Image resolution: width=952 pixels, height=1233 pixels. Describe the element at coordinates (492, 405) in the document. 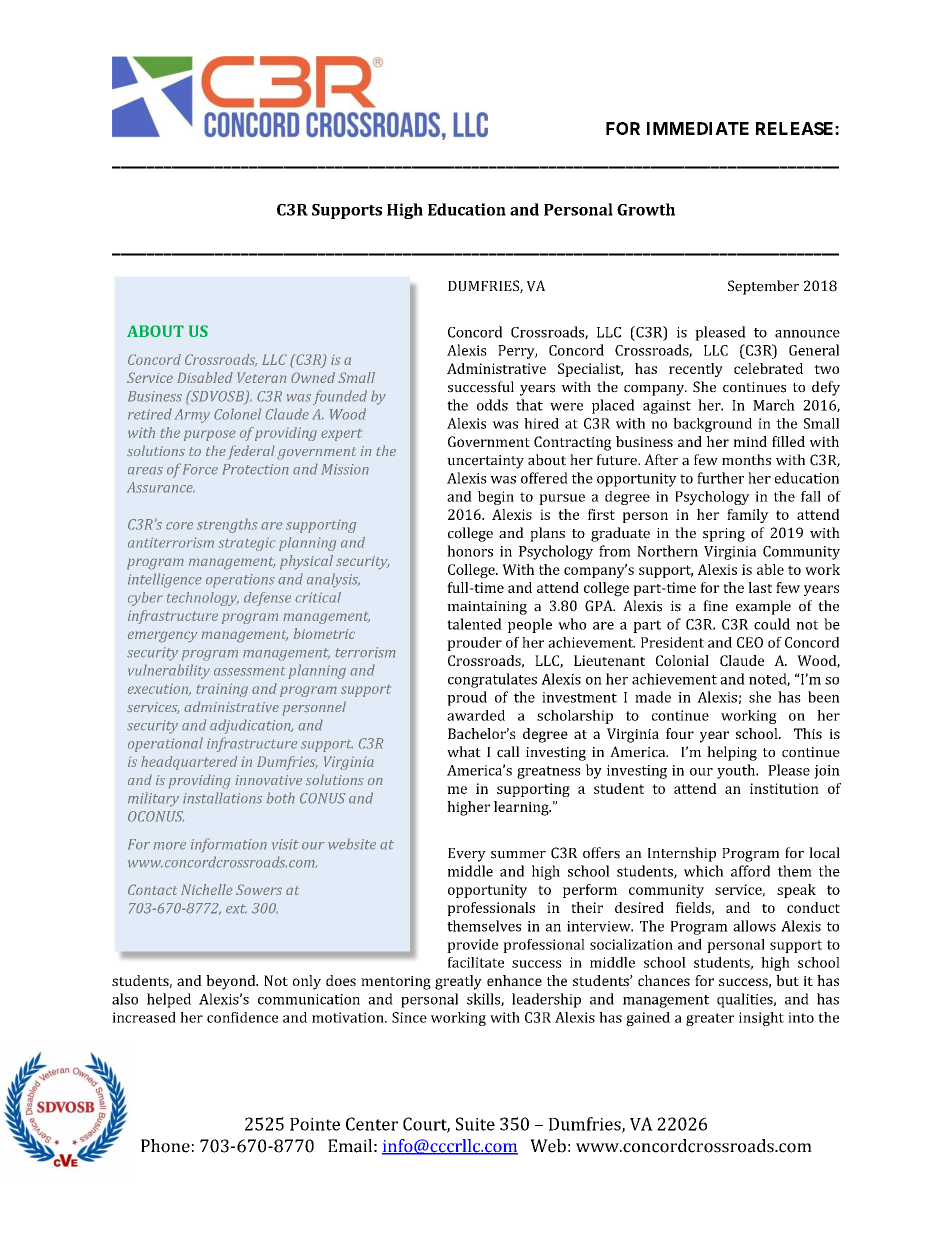

I see `odds` at that location.
